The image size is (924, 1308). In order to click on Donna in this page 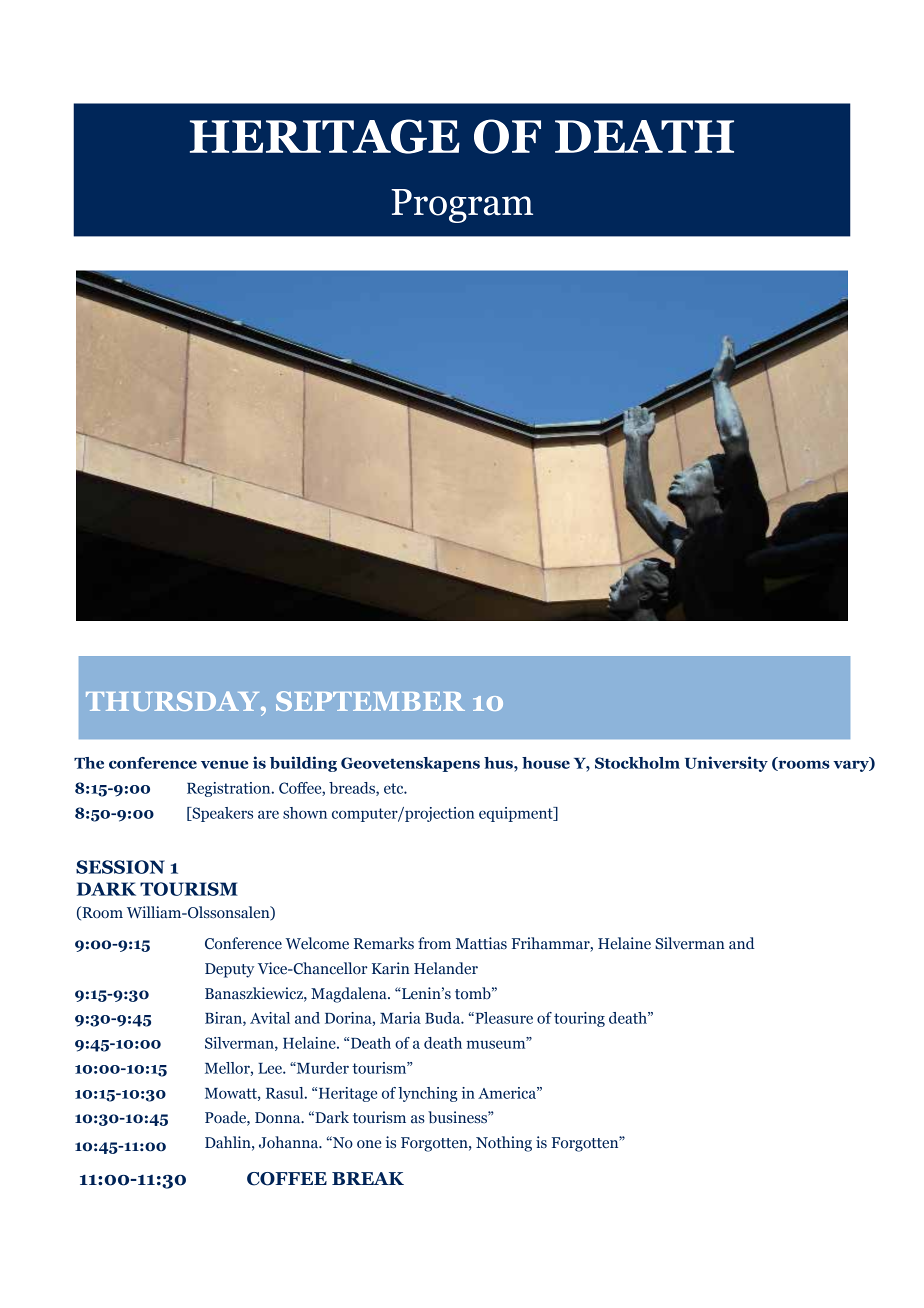, I will do `click(279, 1118)`.
